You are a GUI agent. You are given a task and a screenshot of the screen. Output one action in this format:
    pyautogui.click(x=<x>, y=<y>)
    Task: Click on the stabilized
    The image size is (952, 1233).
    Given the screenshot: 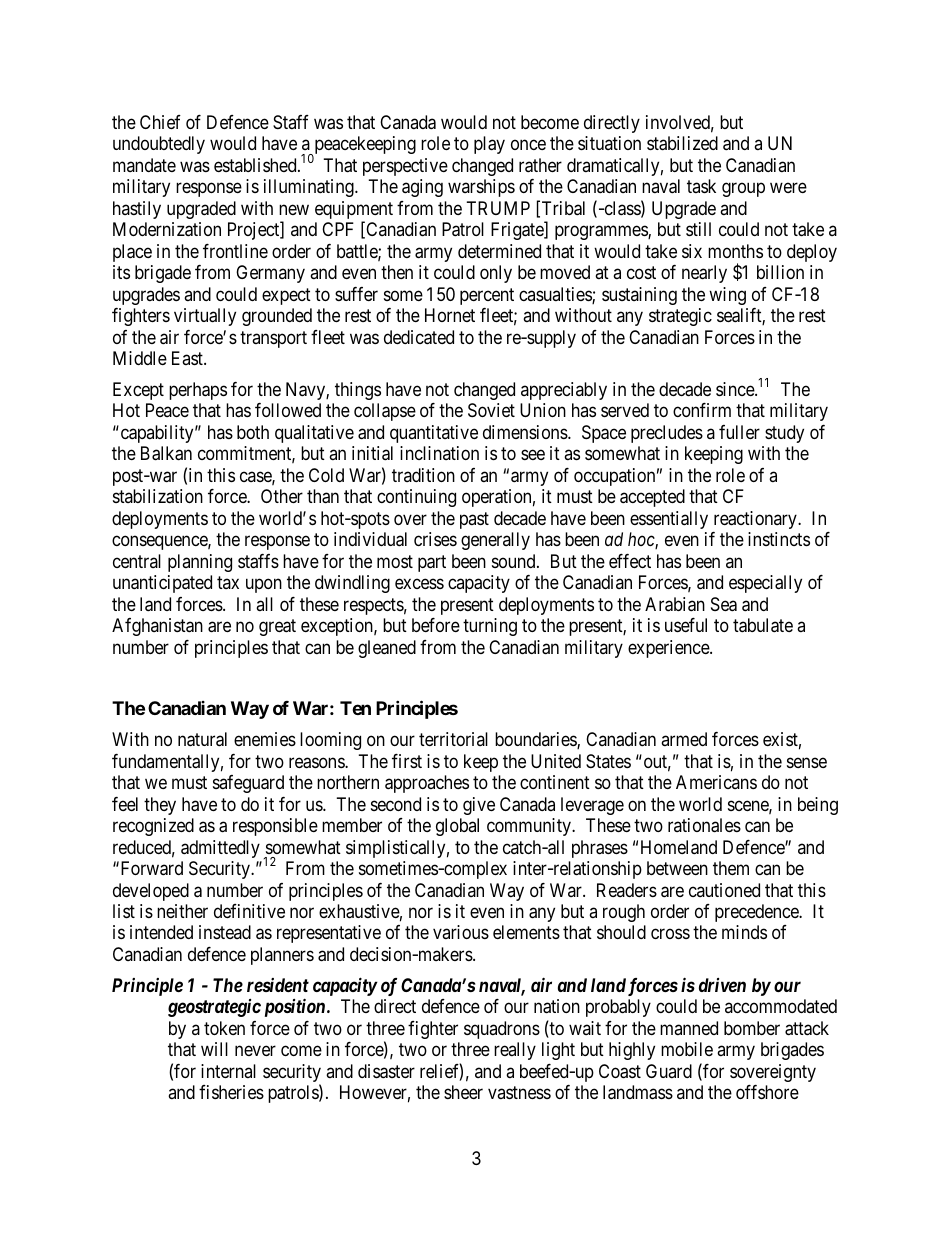 What is the action you would take?
    pyautogui.click(x=682, y=143)
